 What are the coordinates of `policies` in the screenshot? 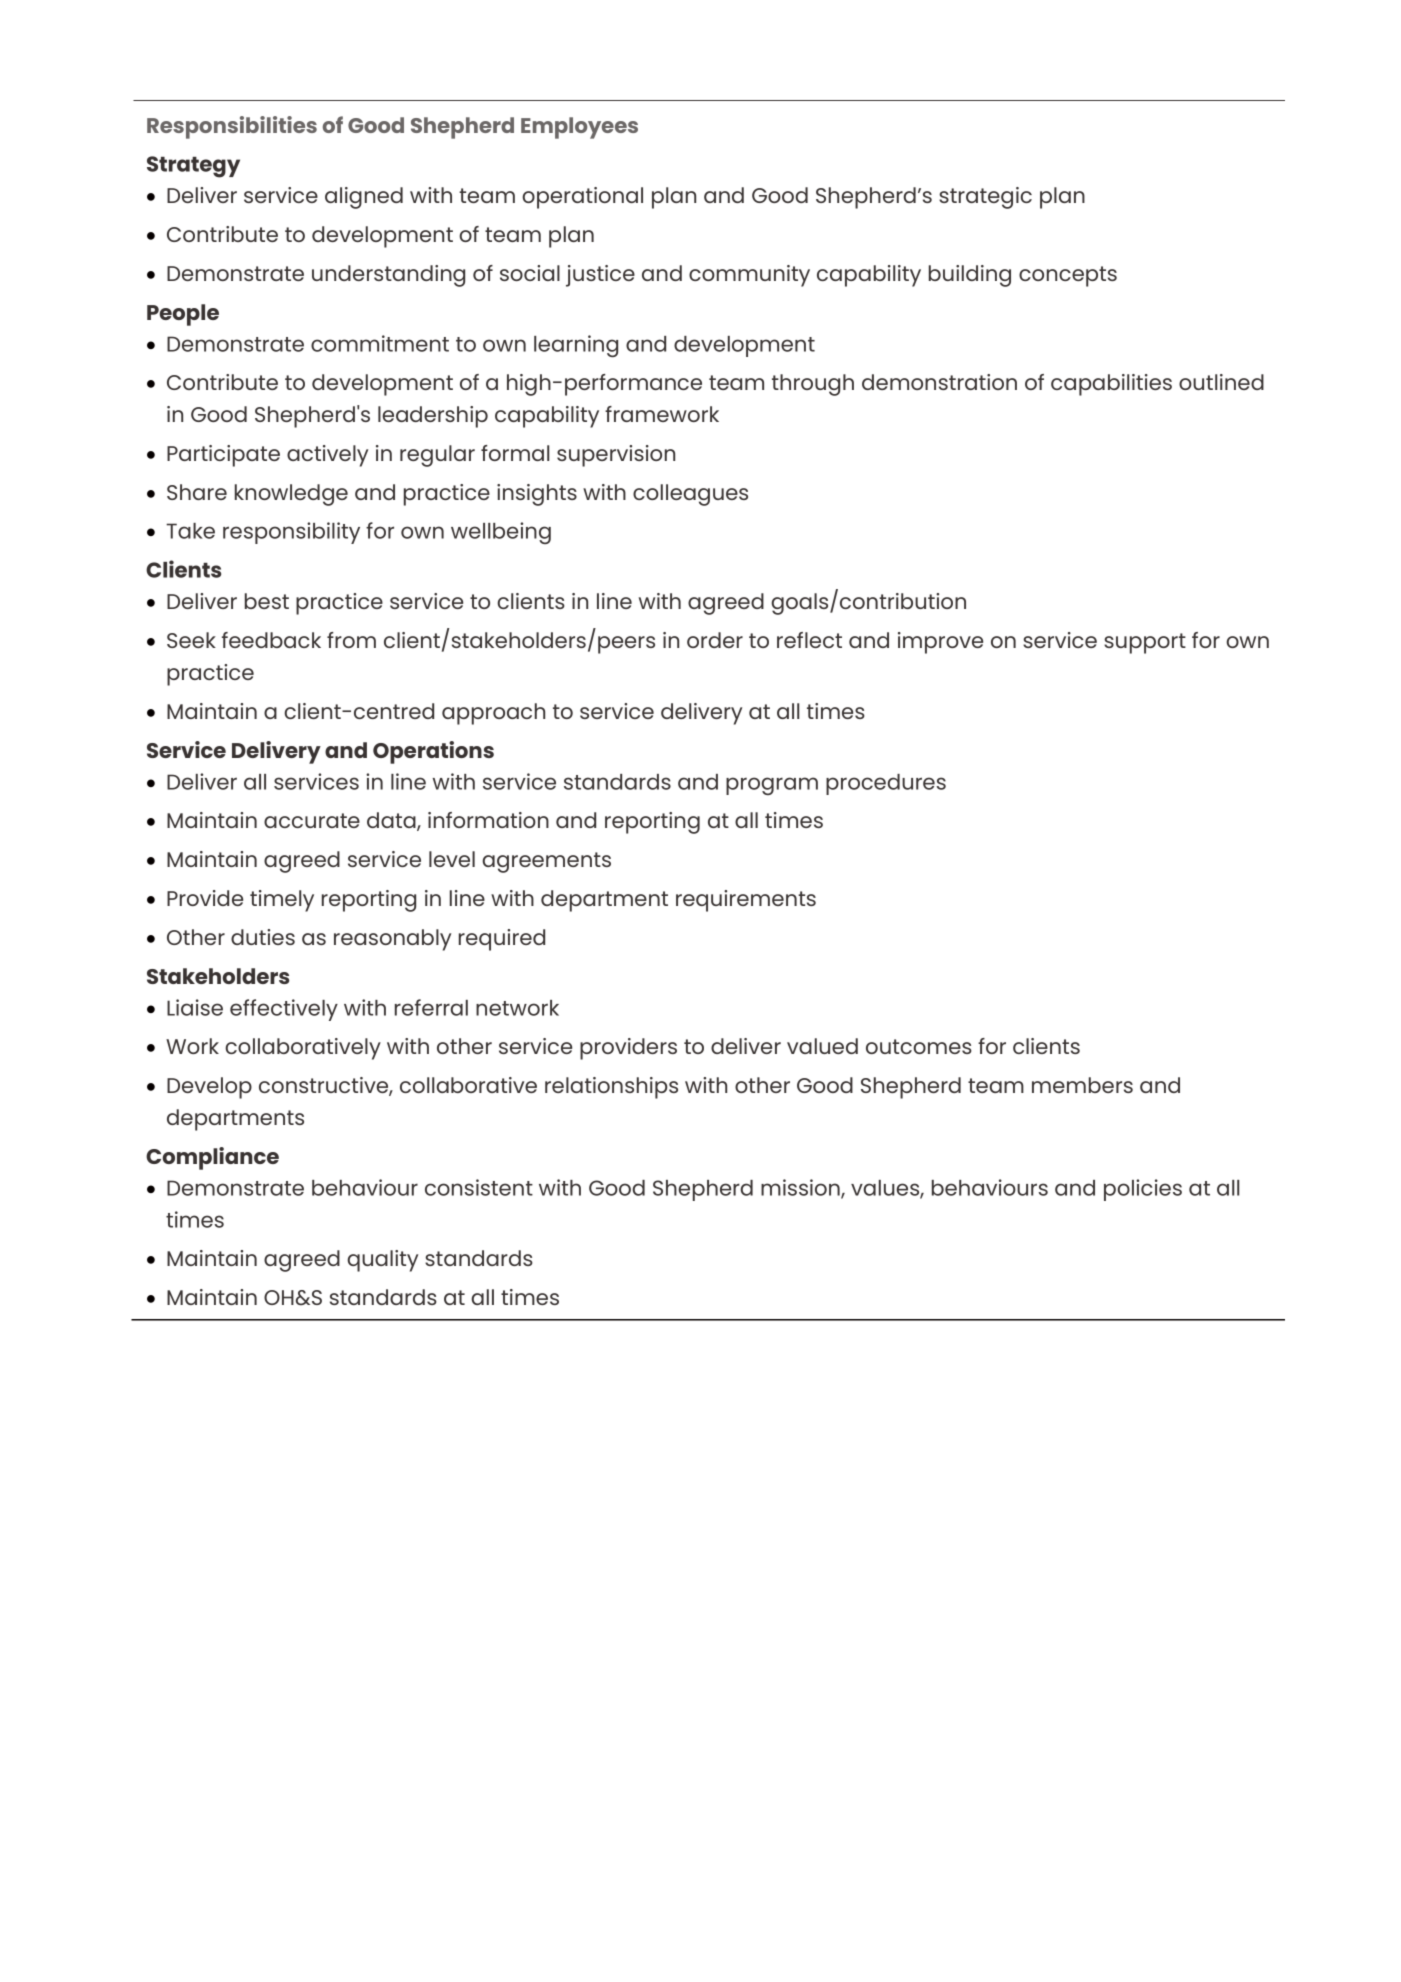 It's located at (1143, 1190).
